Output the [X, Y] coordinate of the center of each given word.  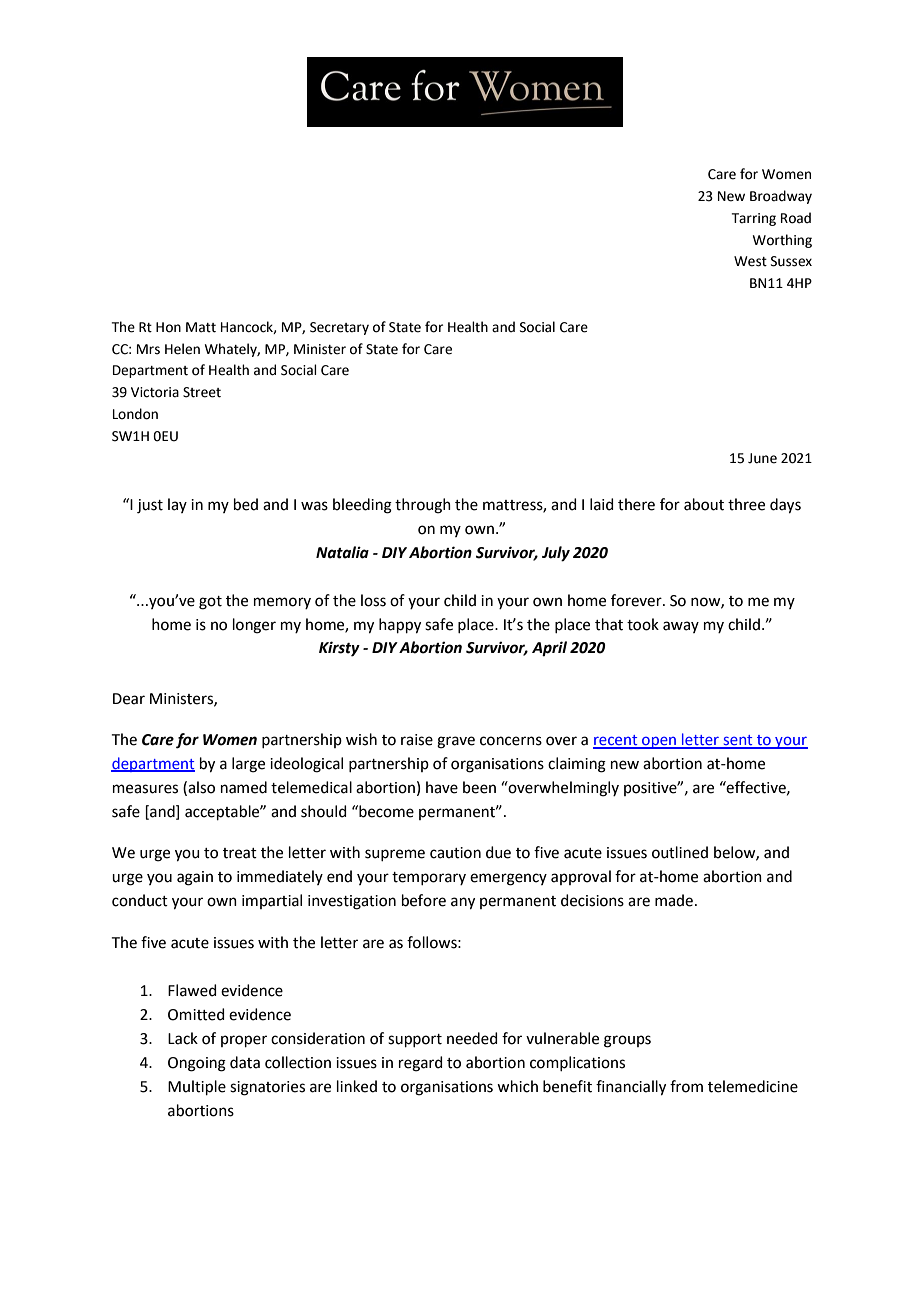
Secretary [339, 328]
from [686, 1086]
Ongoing [197, 1064]
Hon [168, 327]
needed [472, 1038]
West [750, 261]
